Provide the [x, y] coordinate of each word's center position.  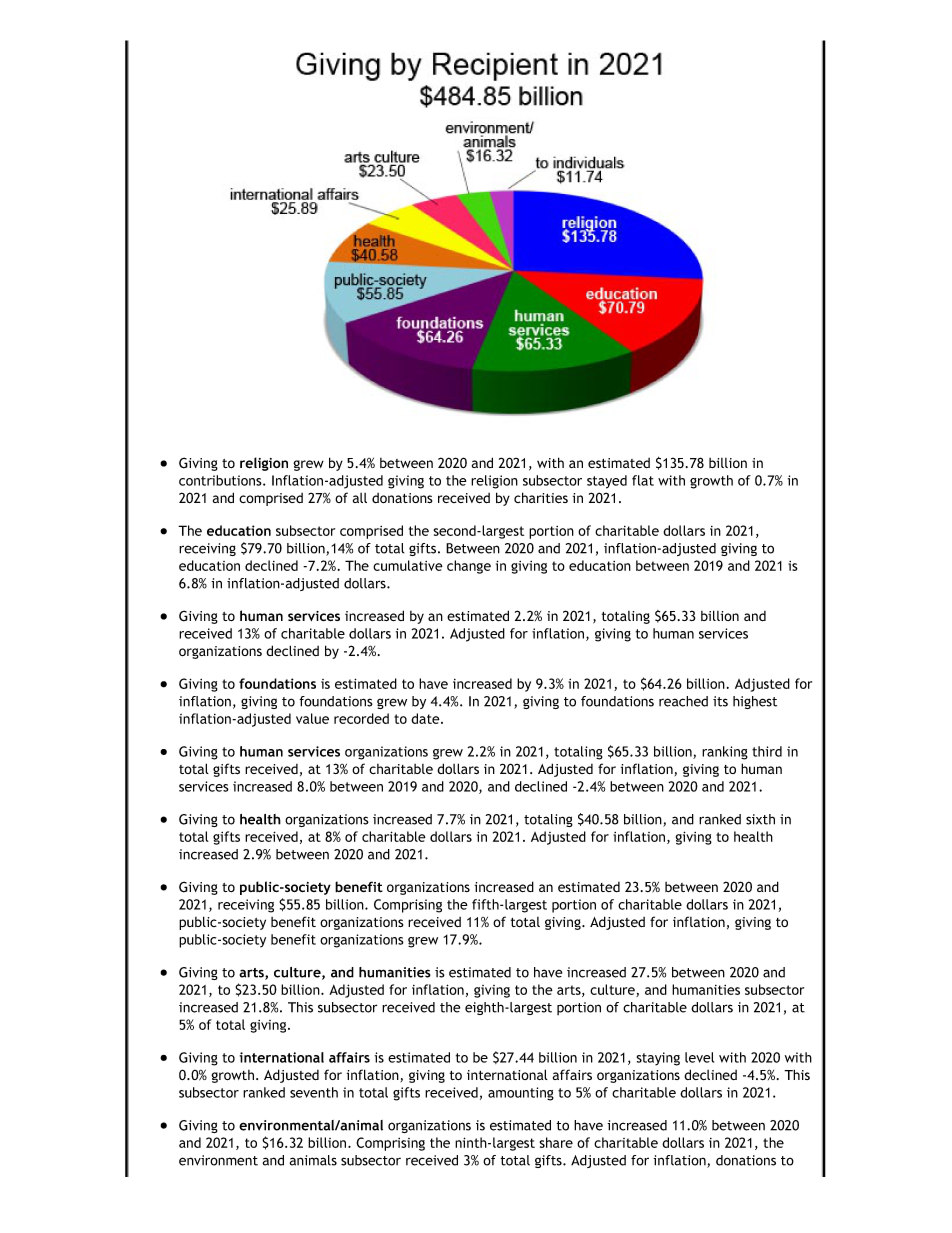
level [699, 1057]
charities [541, 497]
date [426, 718]
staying [658, 1059]
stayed [607, 482]
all [360, 498]
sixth [760, 819]
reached [683, 701]
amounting [521, 1094]
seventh [314, 1092]
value [312, 718]
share [556, 1142]
